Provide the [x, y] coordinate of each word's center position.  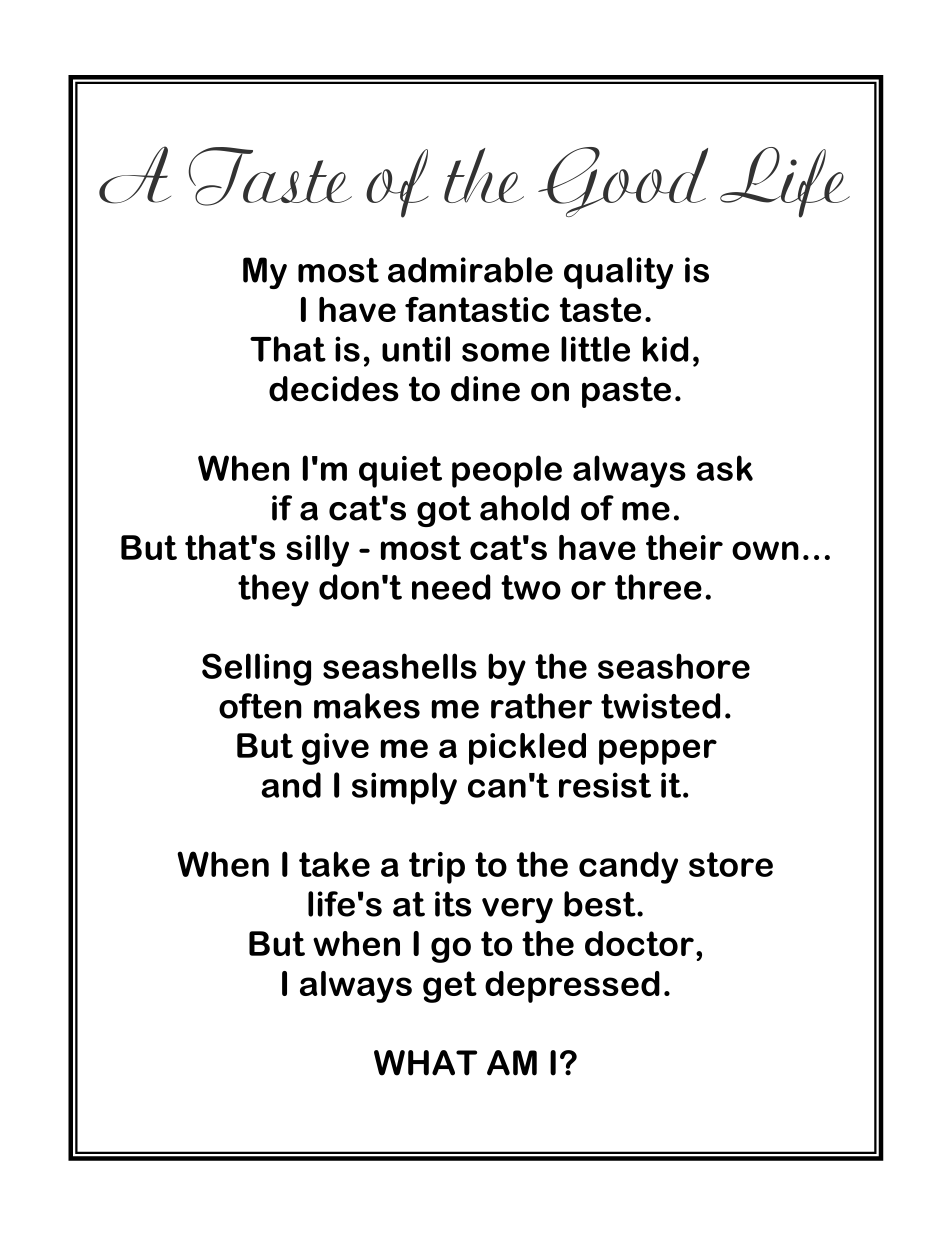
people [507, 471]
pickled [527, 749]
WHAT [425, 1063]
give [335, 749]
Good [623, 182]
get [450, 987]
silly [317, 551]
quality [618, 273]
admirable [470, 270]
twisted [660, 706]
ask [725, 468]
